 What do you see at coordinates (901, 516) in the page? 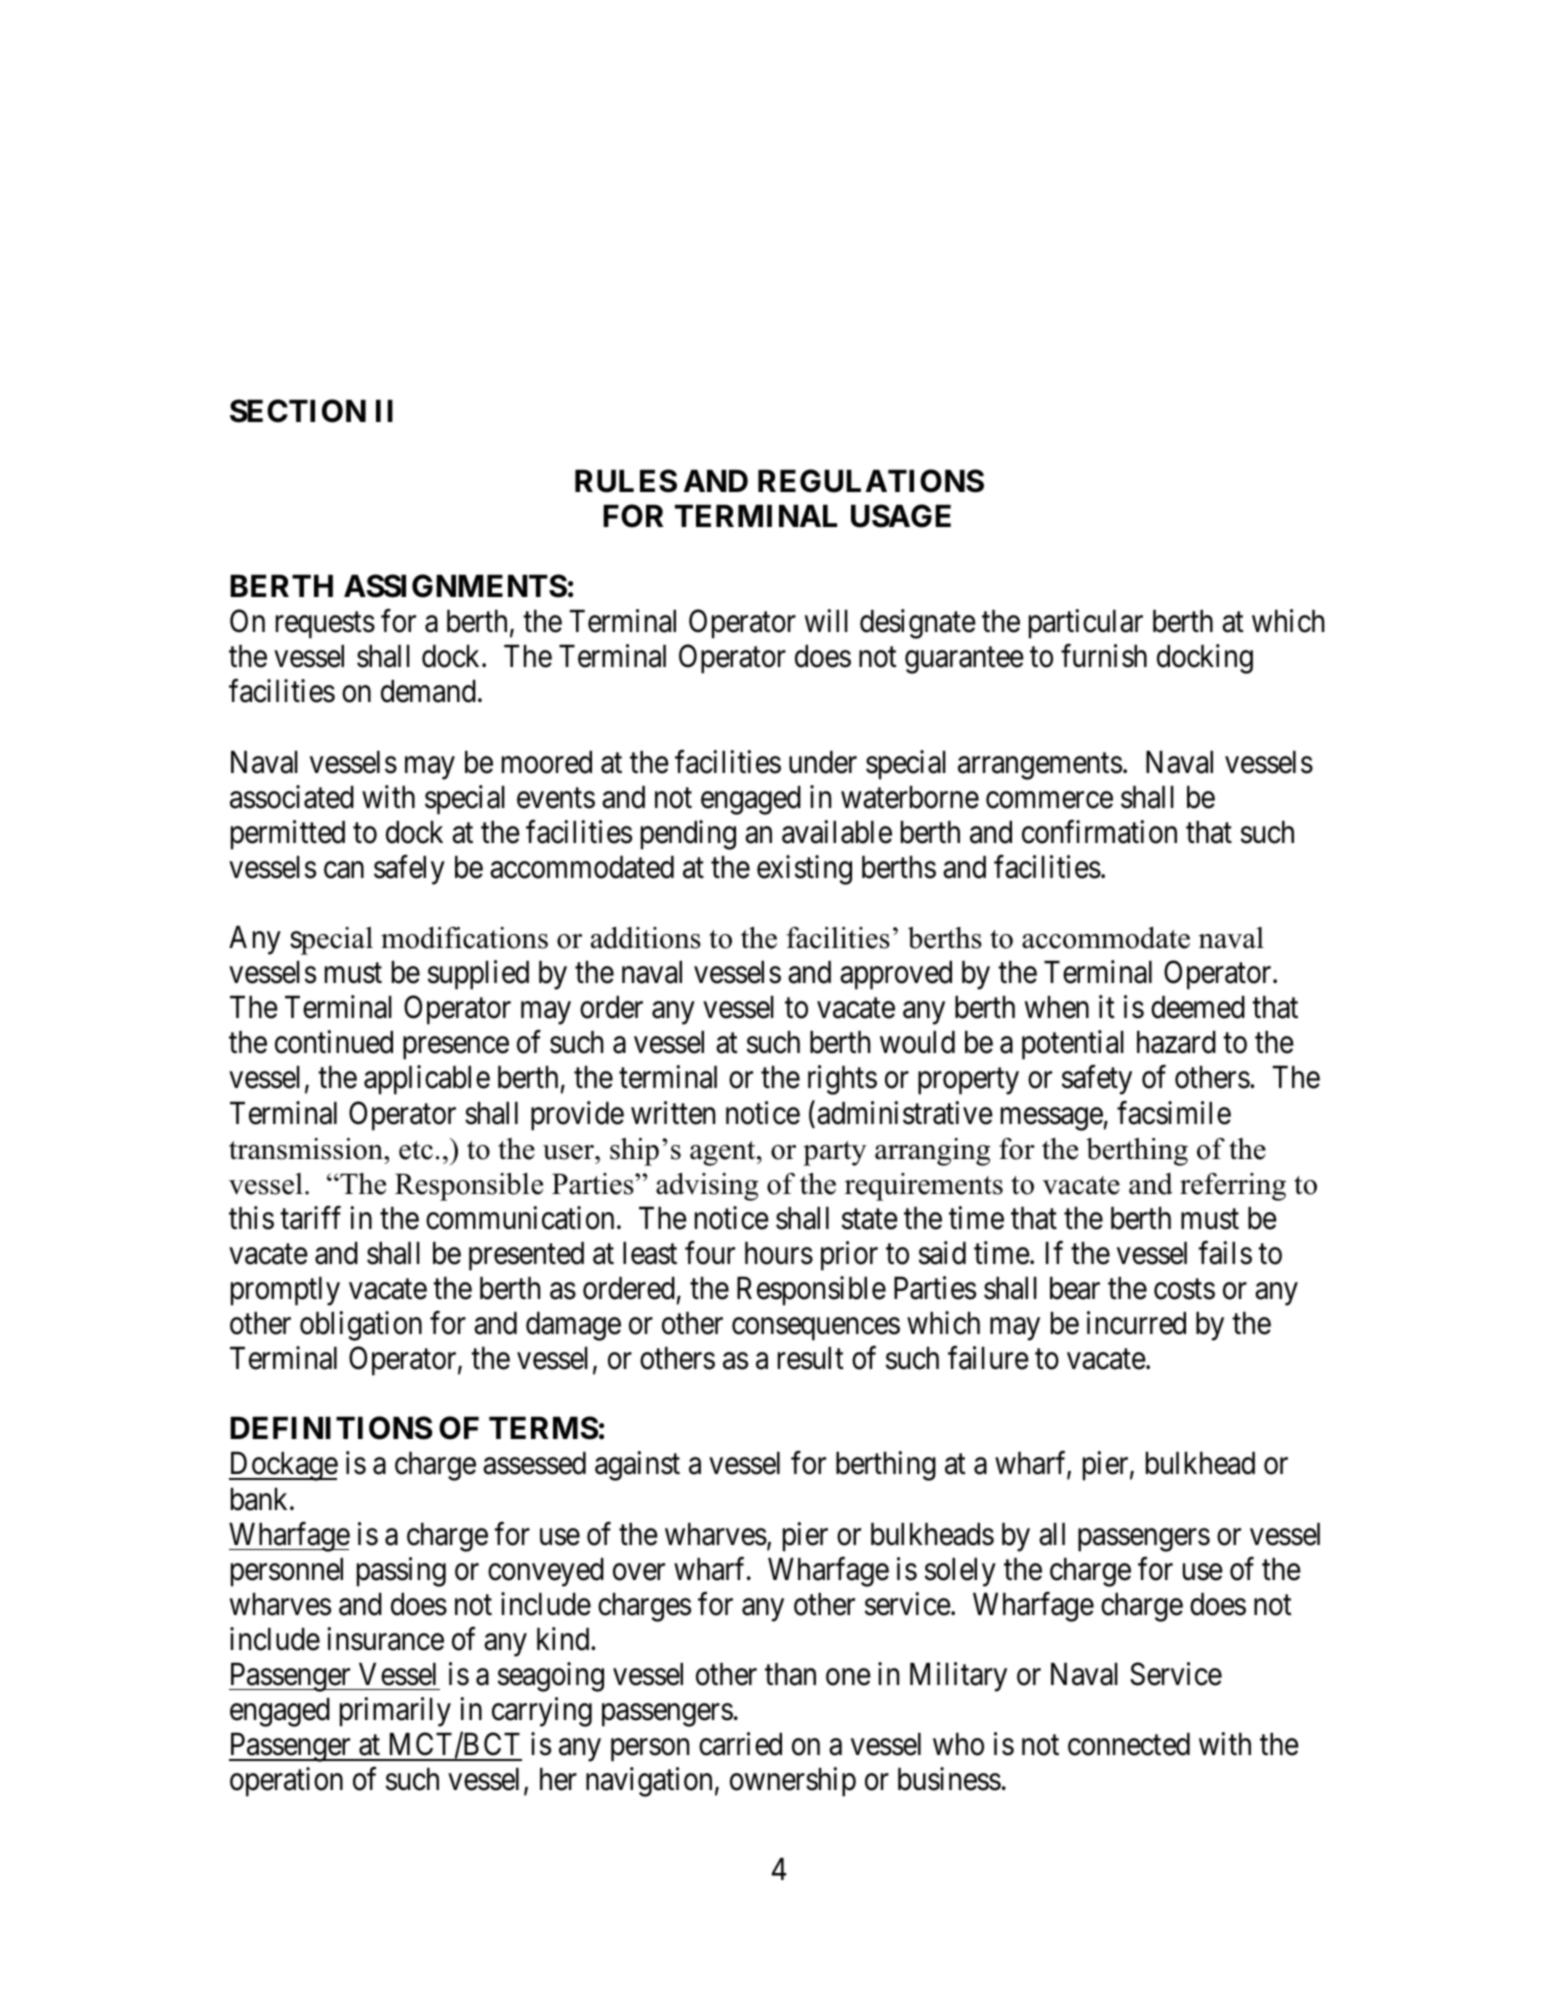
I see `USAGE` at bounding box center [901, 516].
